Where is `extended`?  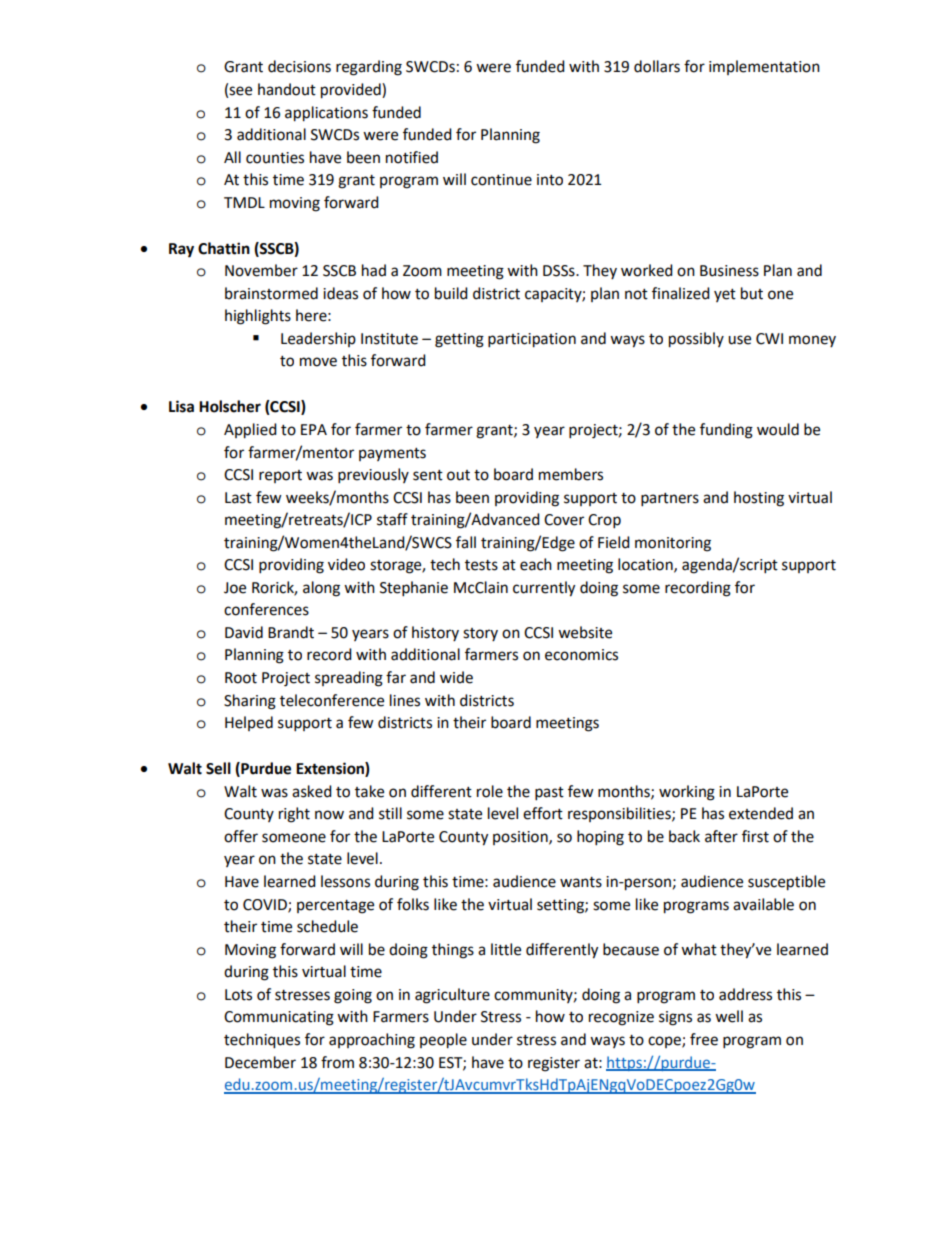 extended is located at coordinates (761, 813).
